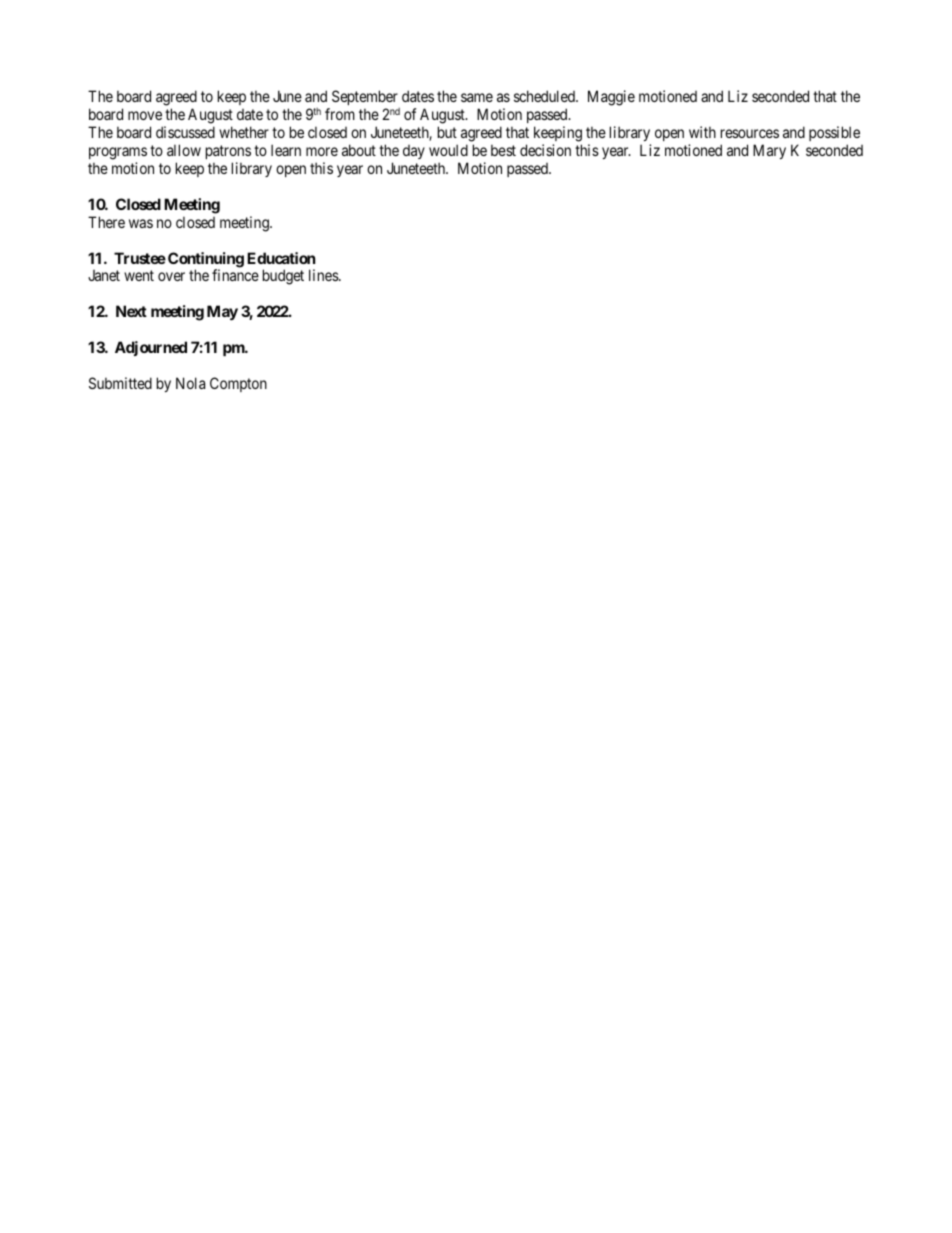 Image resolution: width=952 pixels, height=1233 pixels. Describe the element at coordinates (769, 151) in the screenshot. I see `Mary` at that location.
